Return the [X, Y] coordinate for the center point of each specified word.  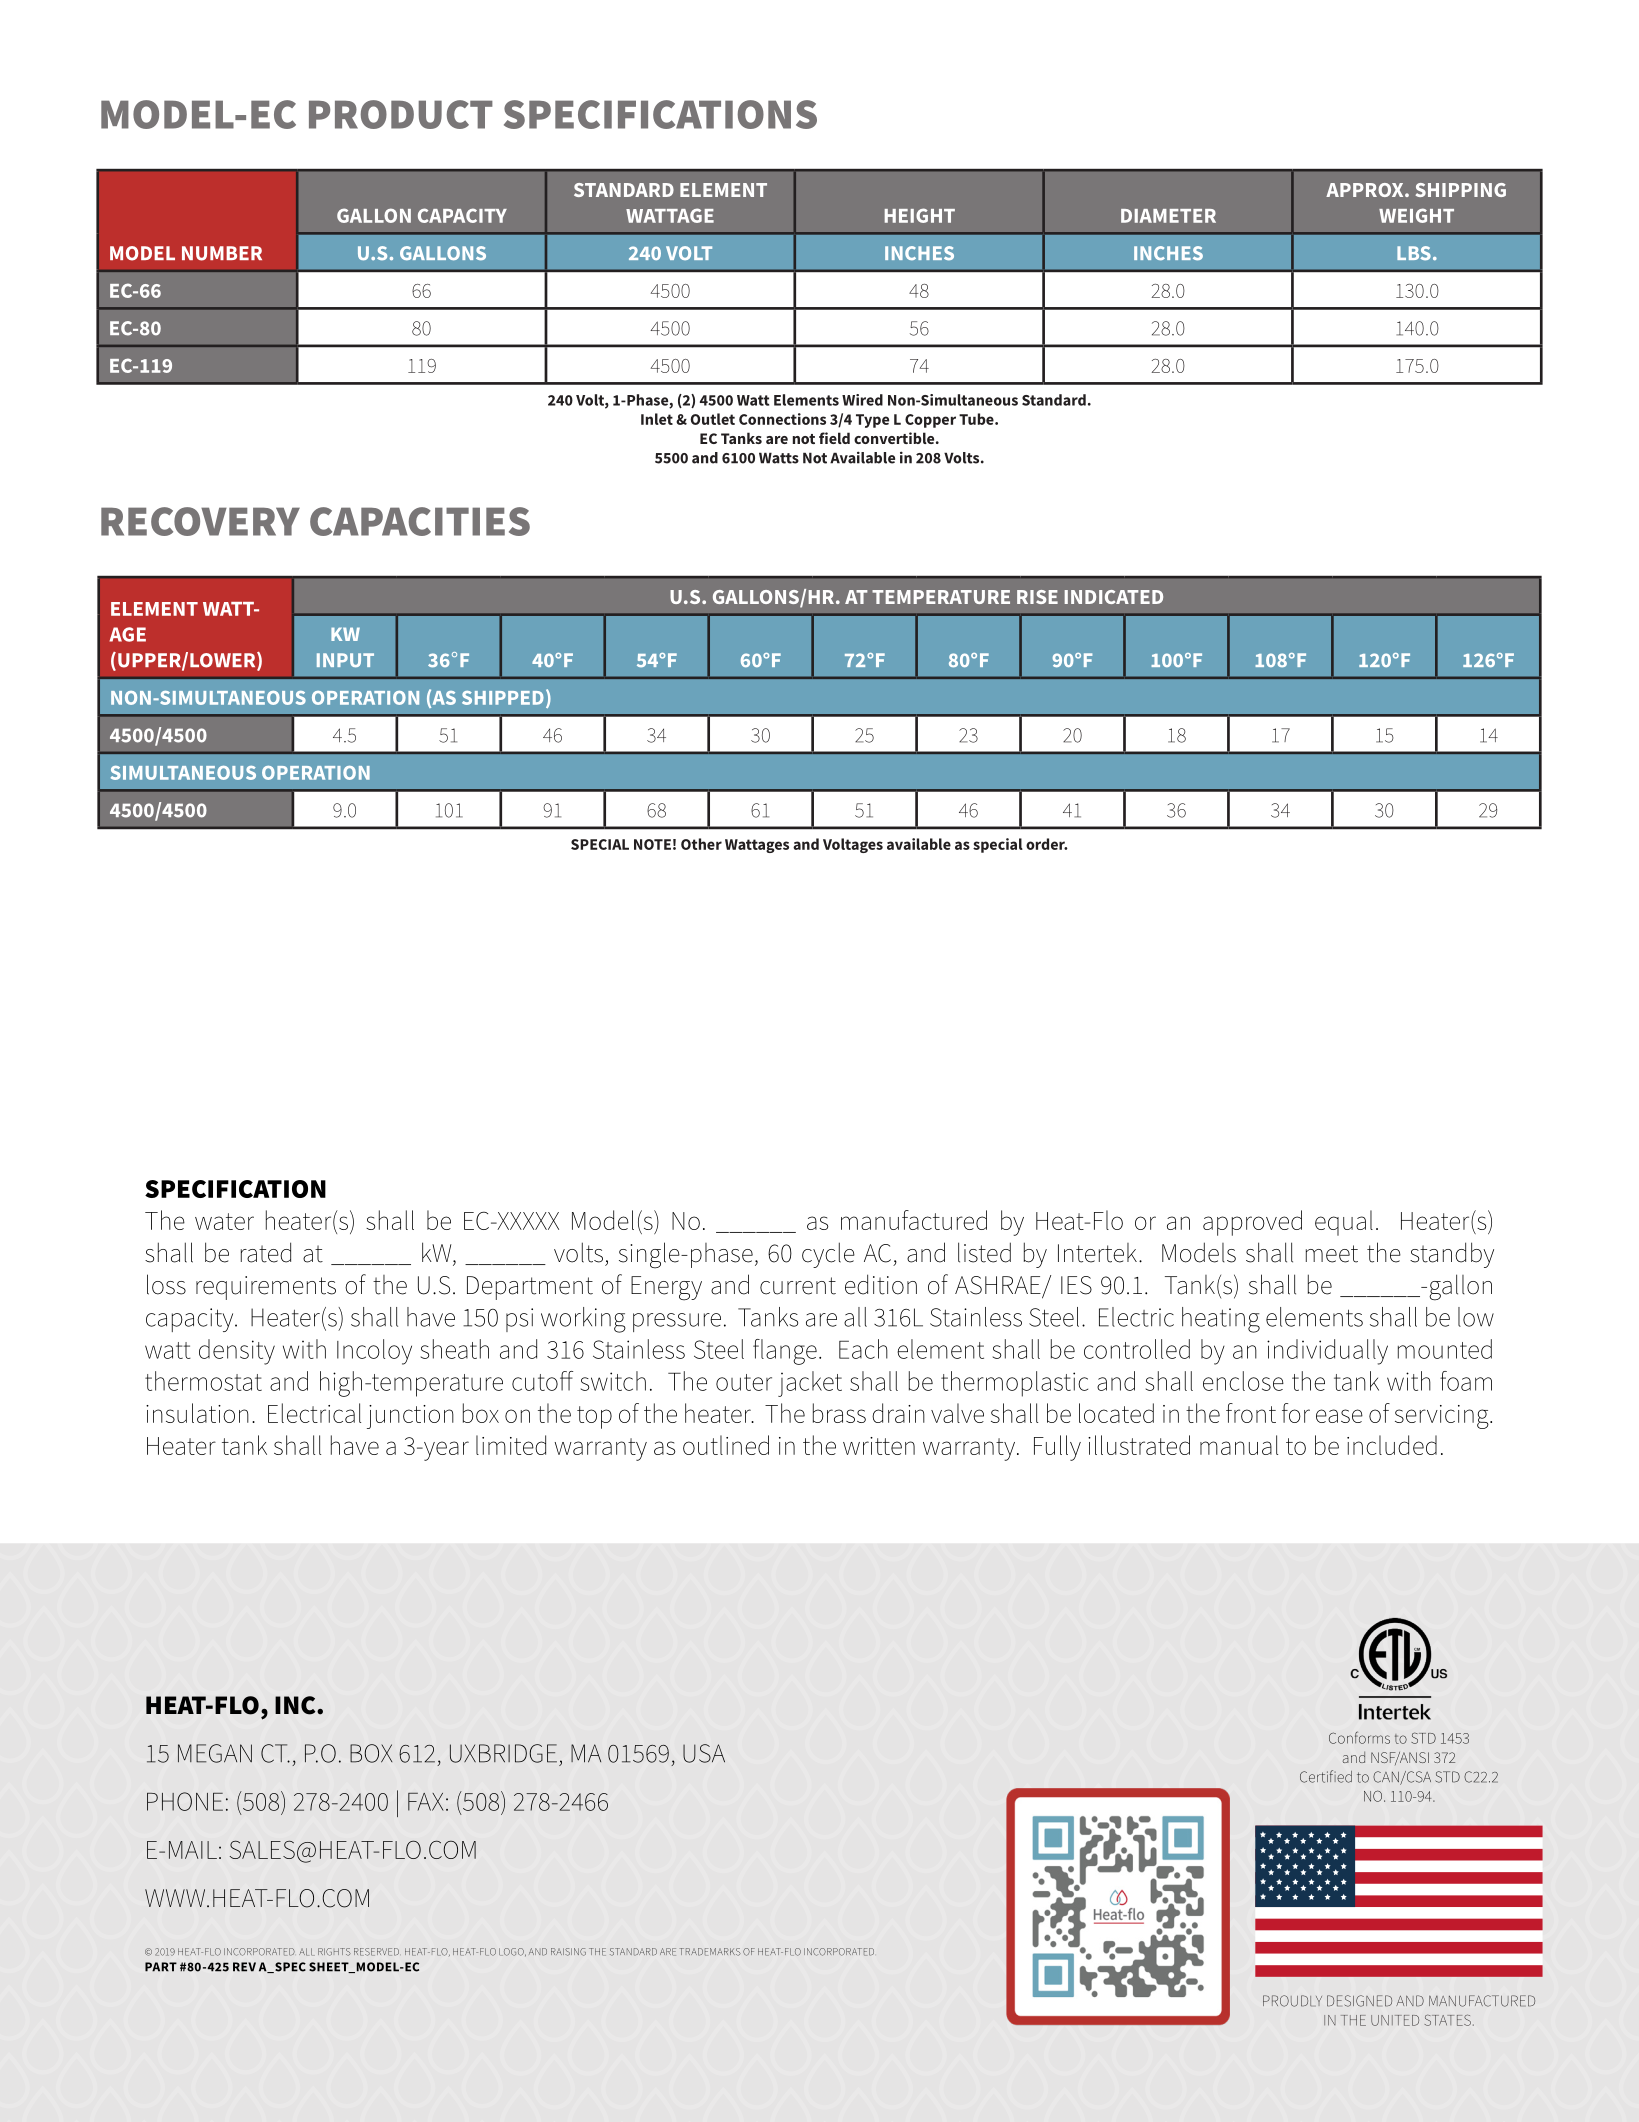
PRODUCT [401, 114]
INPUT [345, 660]
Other [701, 844]
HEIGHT [920, 215]
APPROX [1366, 190]
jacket [810, 1384]
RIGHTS [334, 1952]
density [237, 1352]
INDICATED [1114, 597]
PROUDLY [1292, 2001]
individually [1327, 1352]
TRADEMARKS [710, 1952]
